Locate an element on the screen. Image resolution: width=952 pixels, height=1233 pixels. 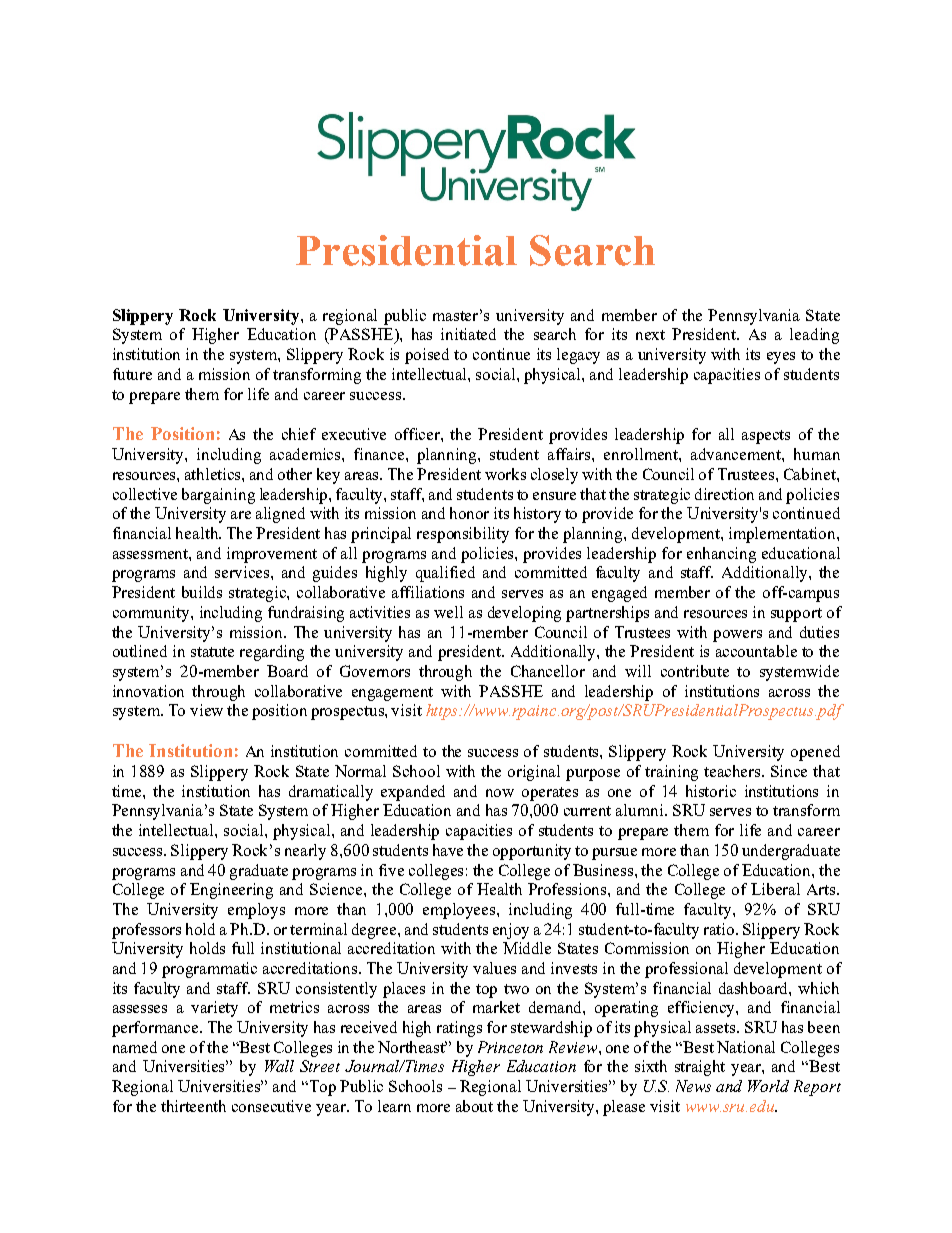
eyes is located at coordinates (781, 358).
